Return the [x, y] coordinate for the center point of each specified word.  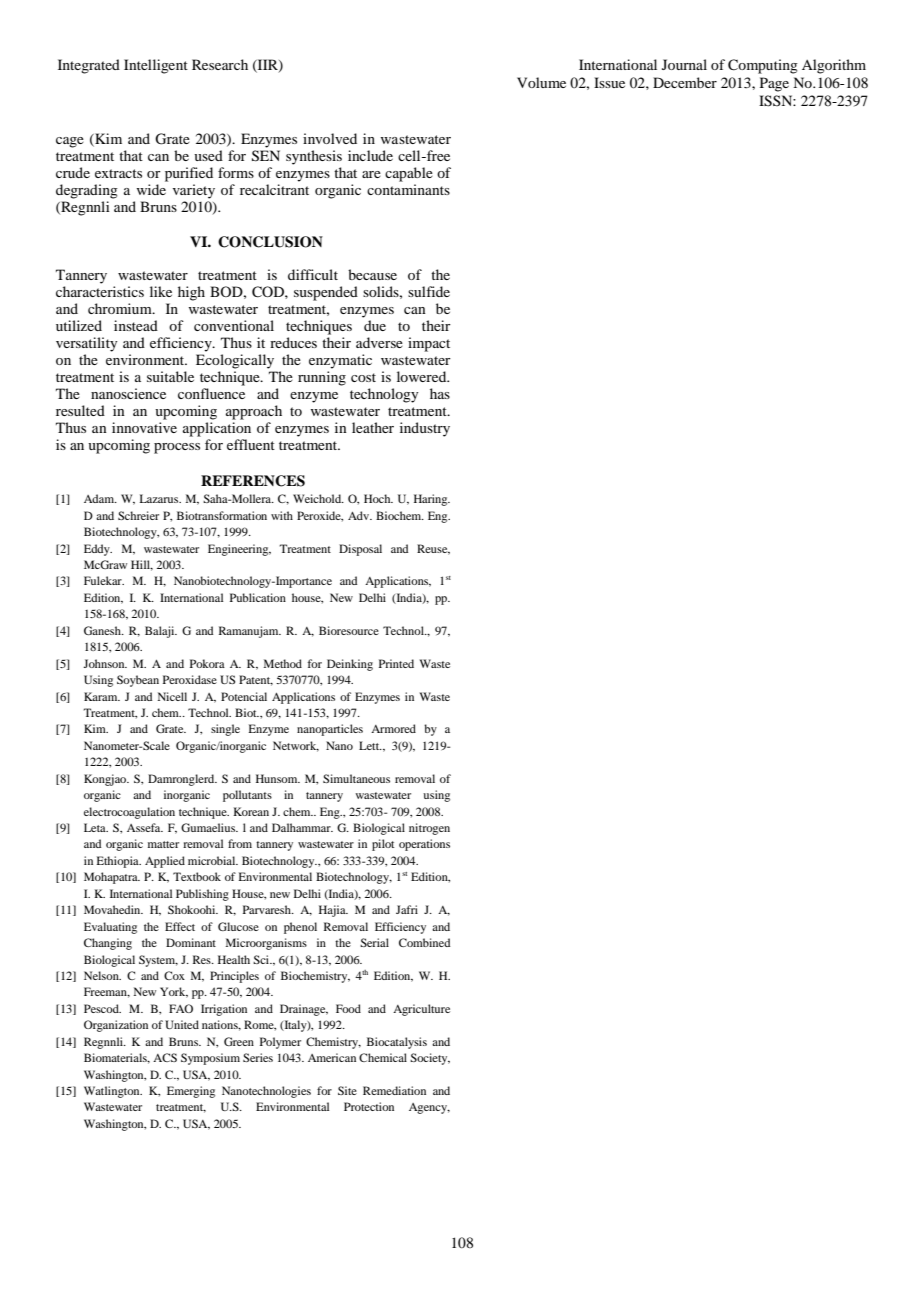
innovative [144, 427]
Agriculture [421, 1010]
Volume [541, 82]
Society [430, 1059]
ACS [165, 1057]
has [440, 393]
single [225, 730]
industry [425, 429]
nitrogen [429, 829]
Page [774, 84]
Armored [393, 728]
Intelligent [156, 66]
